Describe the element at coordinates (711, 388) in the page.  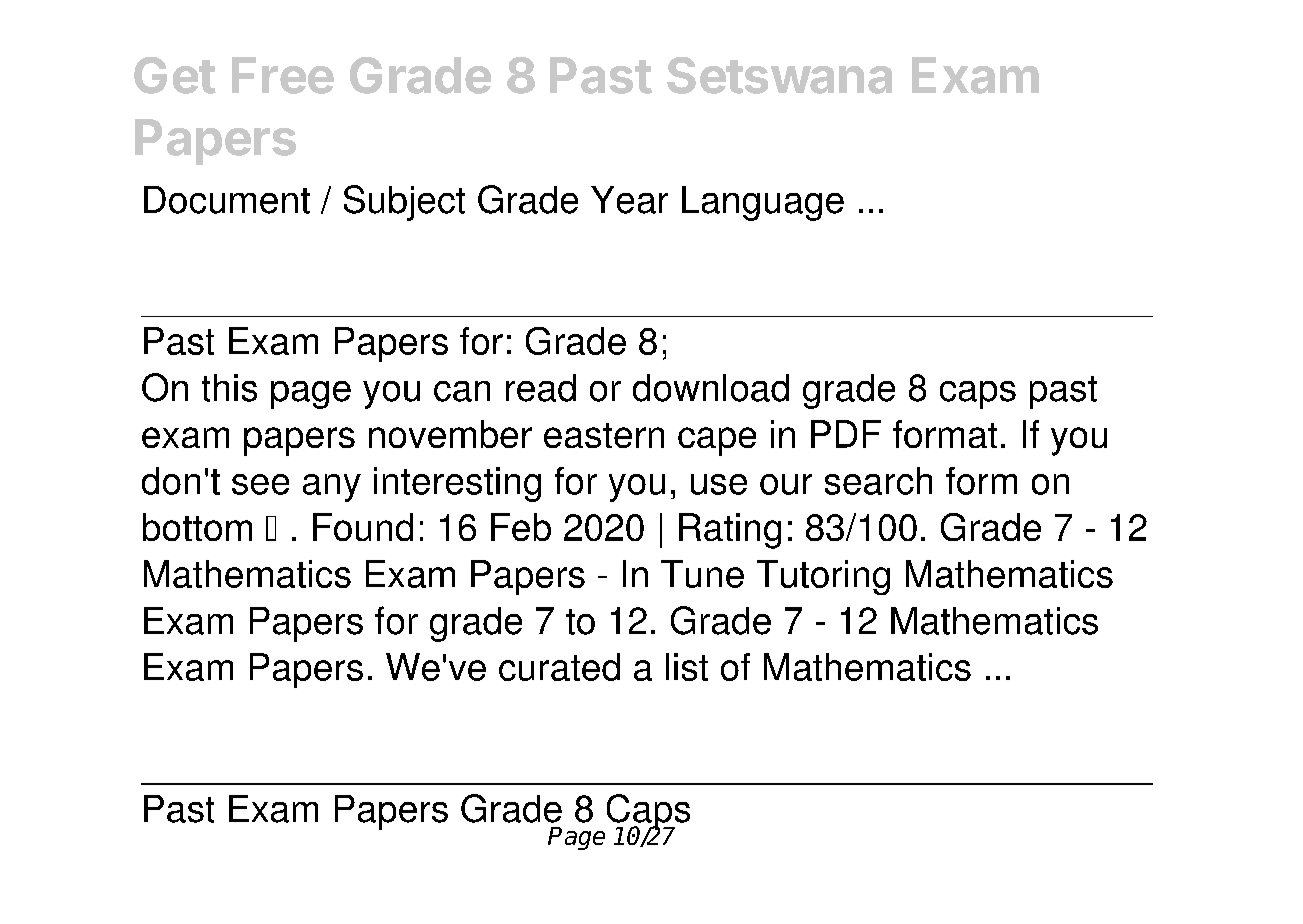
I see `download` at that location.
